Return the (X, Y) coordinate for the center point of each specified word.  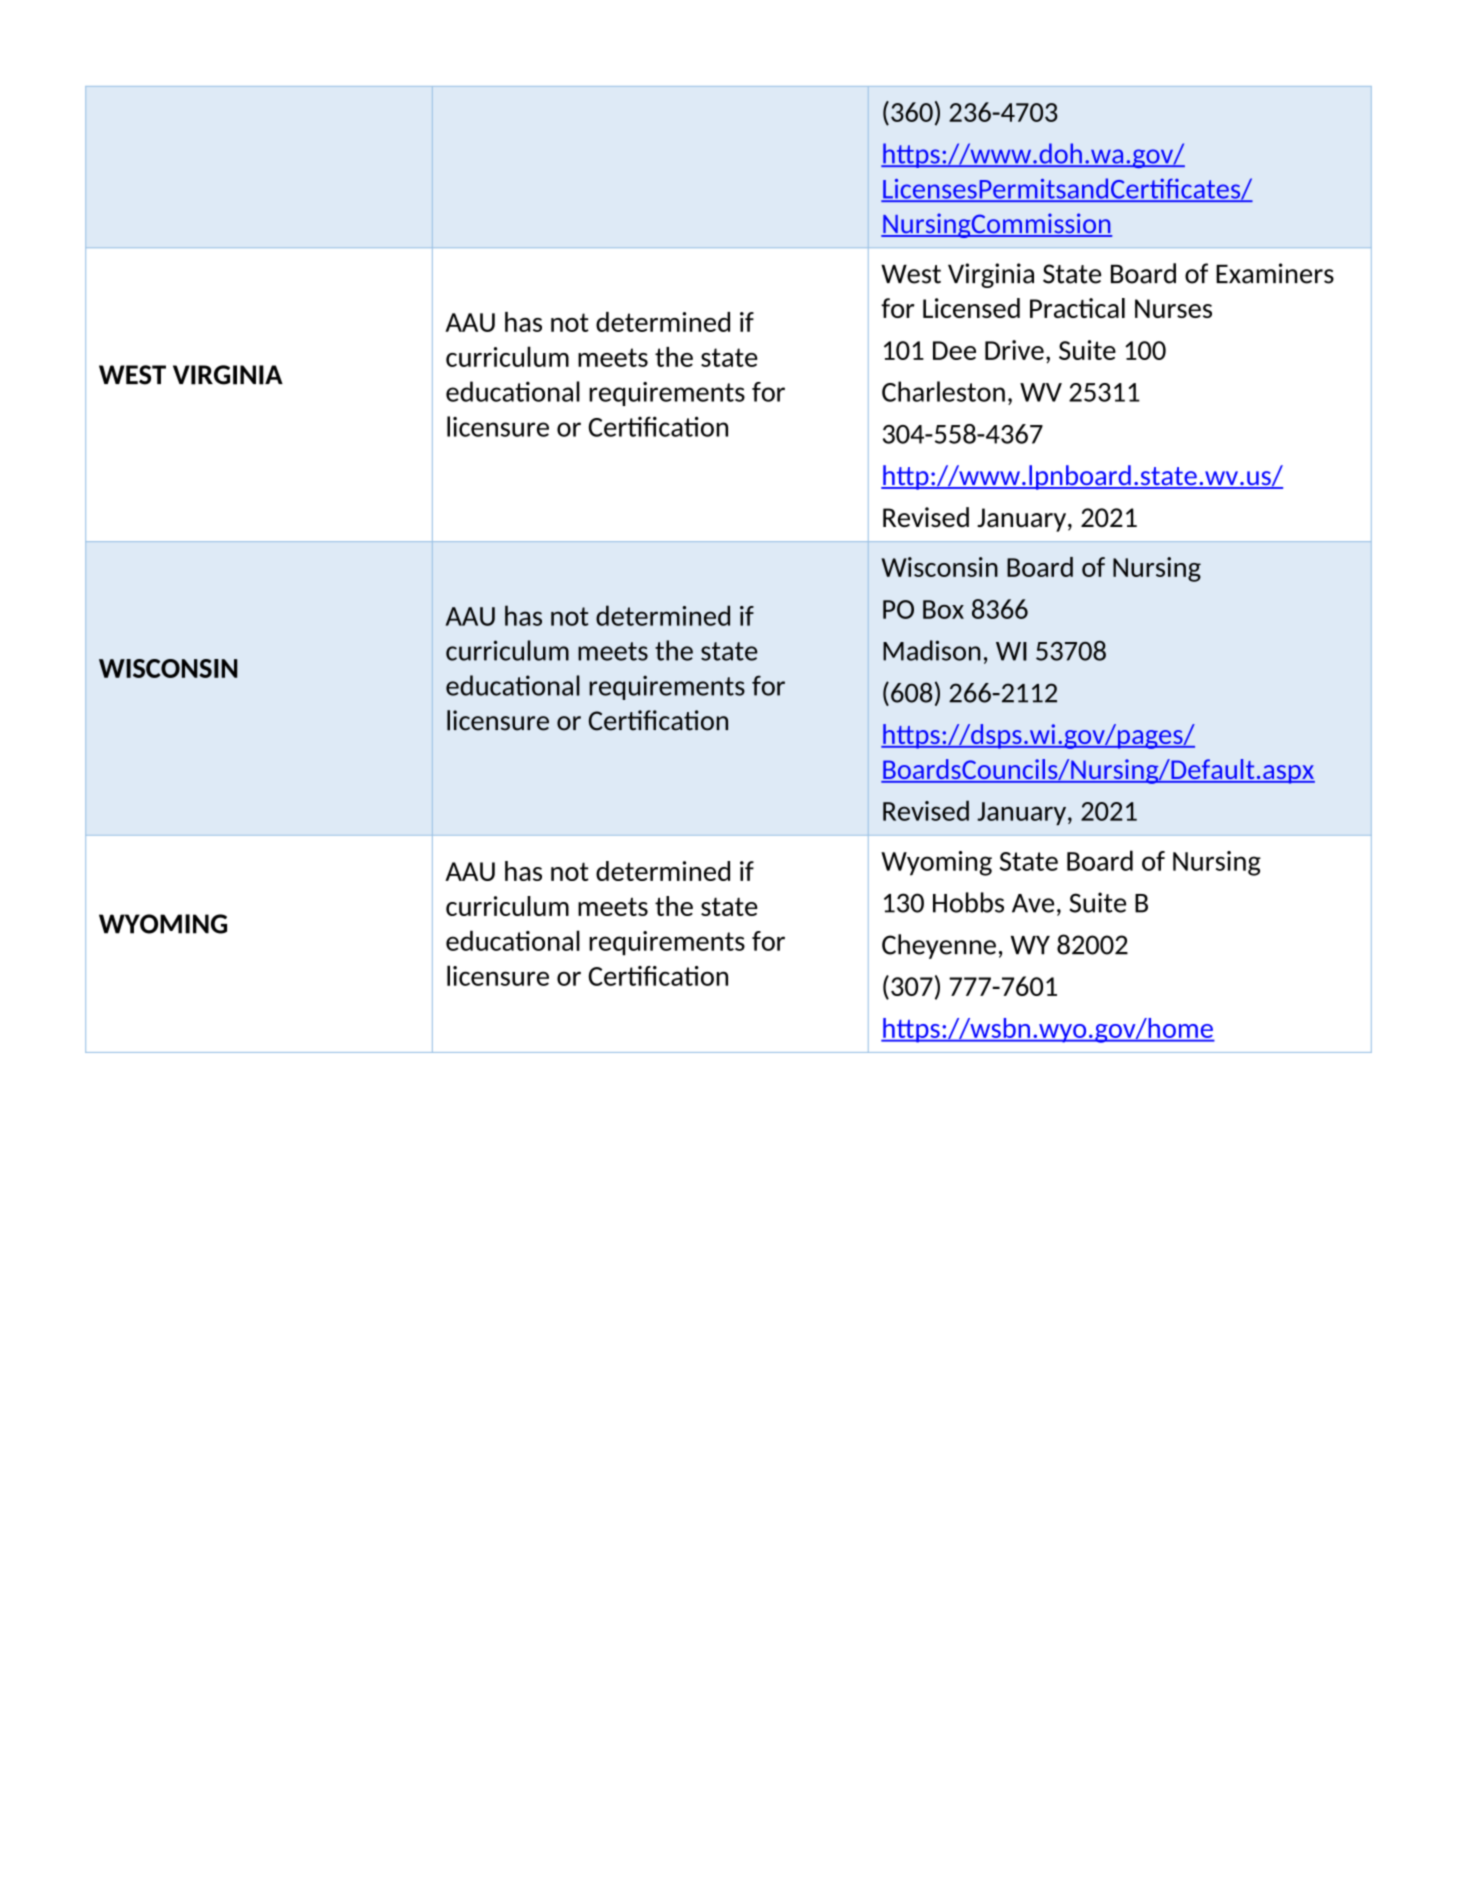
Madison (932, 650)
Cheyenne (939, 946)
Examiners (1275, 273)
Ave (1033, 903)
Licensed (971, 308)
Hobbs (968, 902)
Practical (1077, 308)
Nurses (1173, 308)
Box (943, 609)
